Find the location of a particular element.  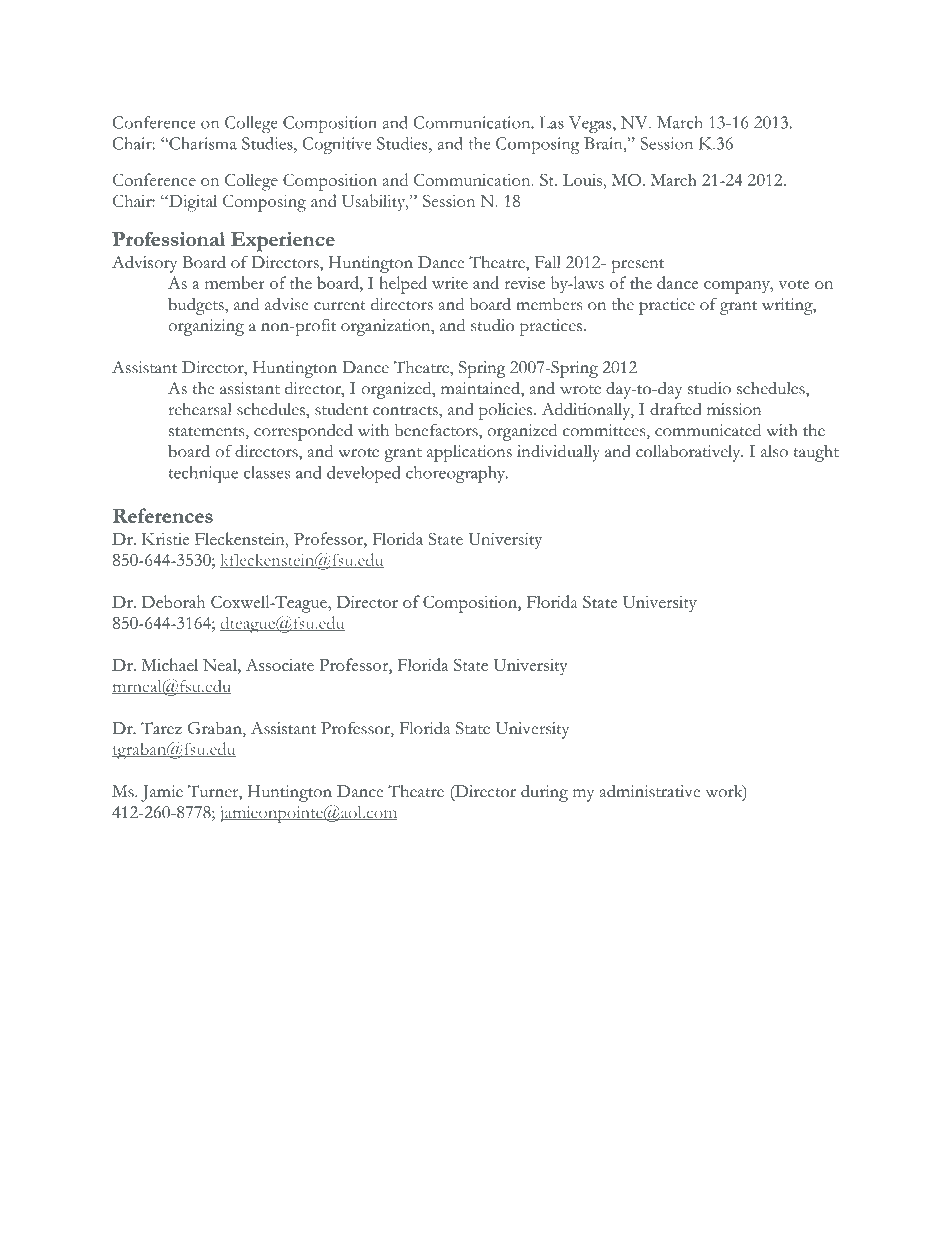

organizing is located at coordinates (206, 327).
